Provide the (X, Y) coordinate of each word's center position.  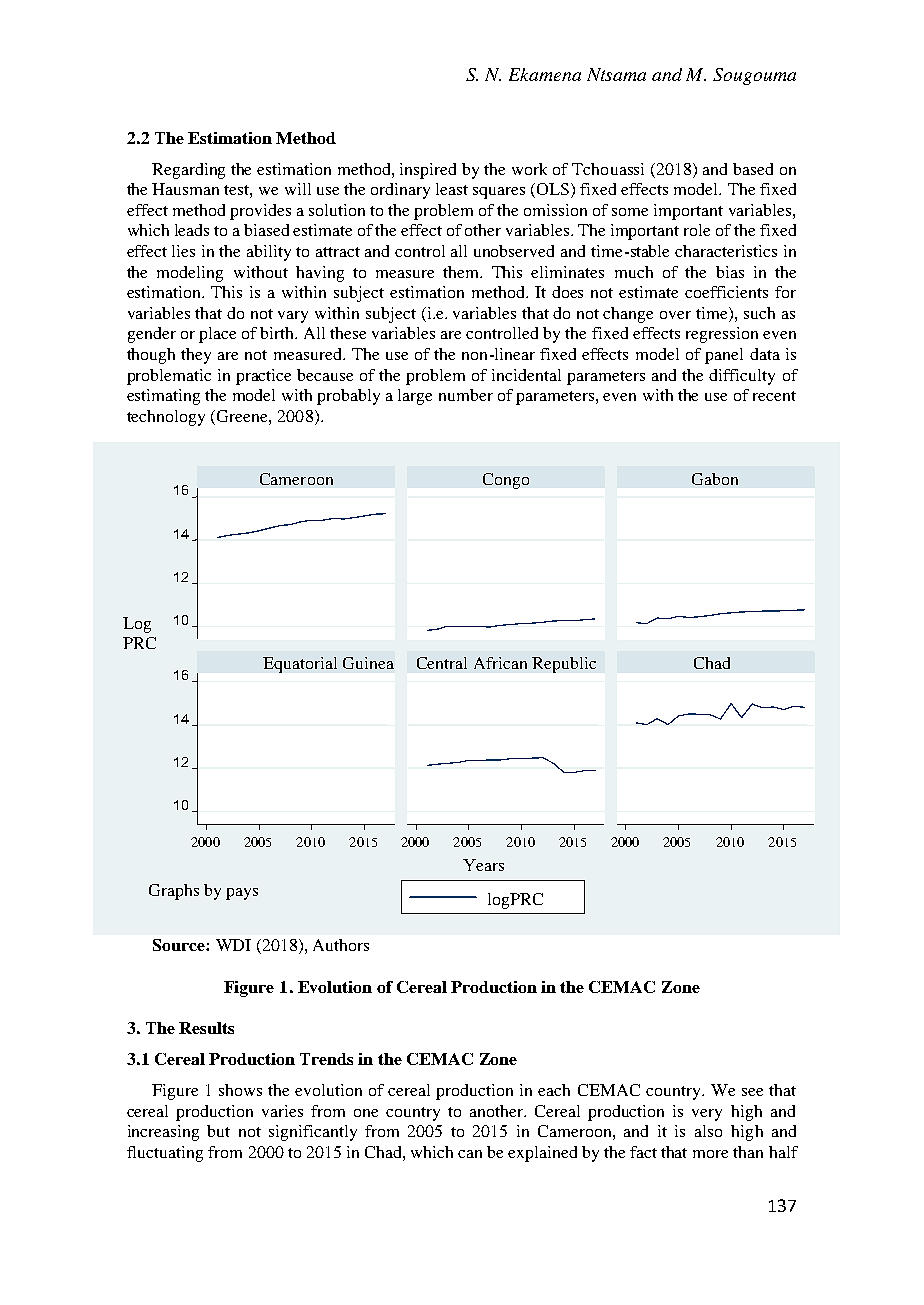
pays (242, 894)
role (697, 230)
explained (542, 1154)
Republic (564, 665)
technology (166, 418)
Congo (506, 481)
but (218, 1131)
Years (483, 865)
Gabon (715, 479)
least (452, 189)
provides (260, 212)
